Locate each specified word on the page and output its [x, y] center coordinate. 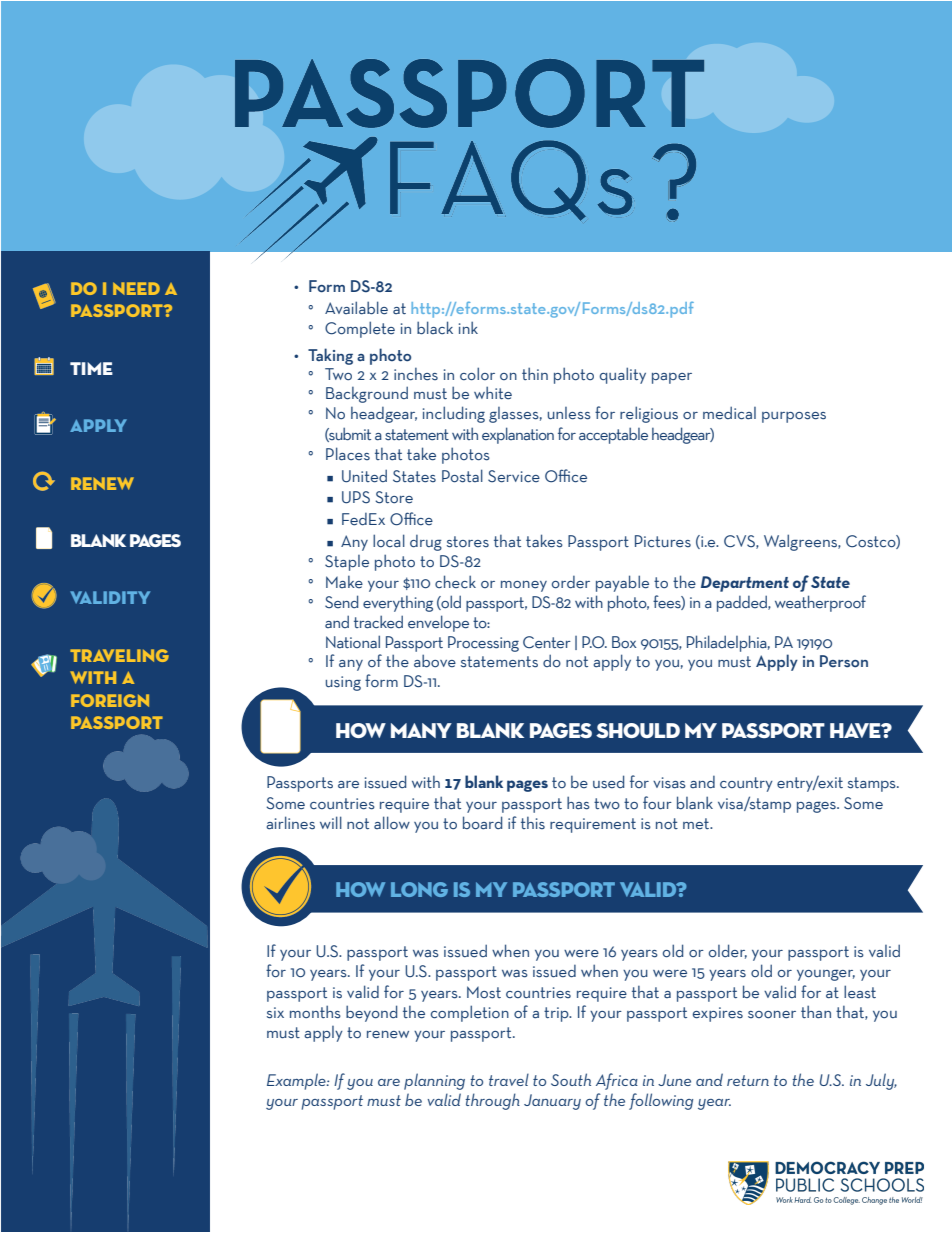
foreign [110, 700]
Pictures [663, 541]
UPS [356, 497]
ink [468, 327]
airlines [290, 823]
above [435, 661]
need [136, 288]
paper [672, 378]
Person [844, 661]
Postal [462, 476]
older [728, 951]
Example [297, 1081]
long [419, 889]
